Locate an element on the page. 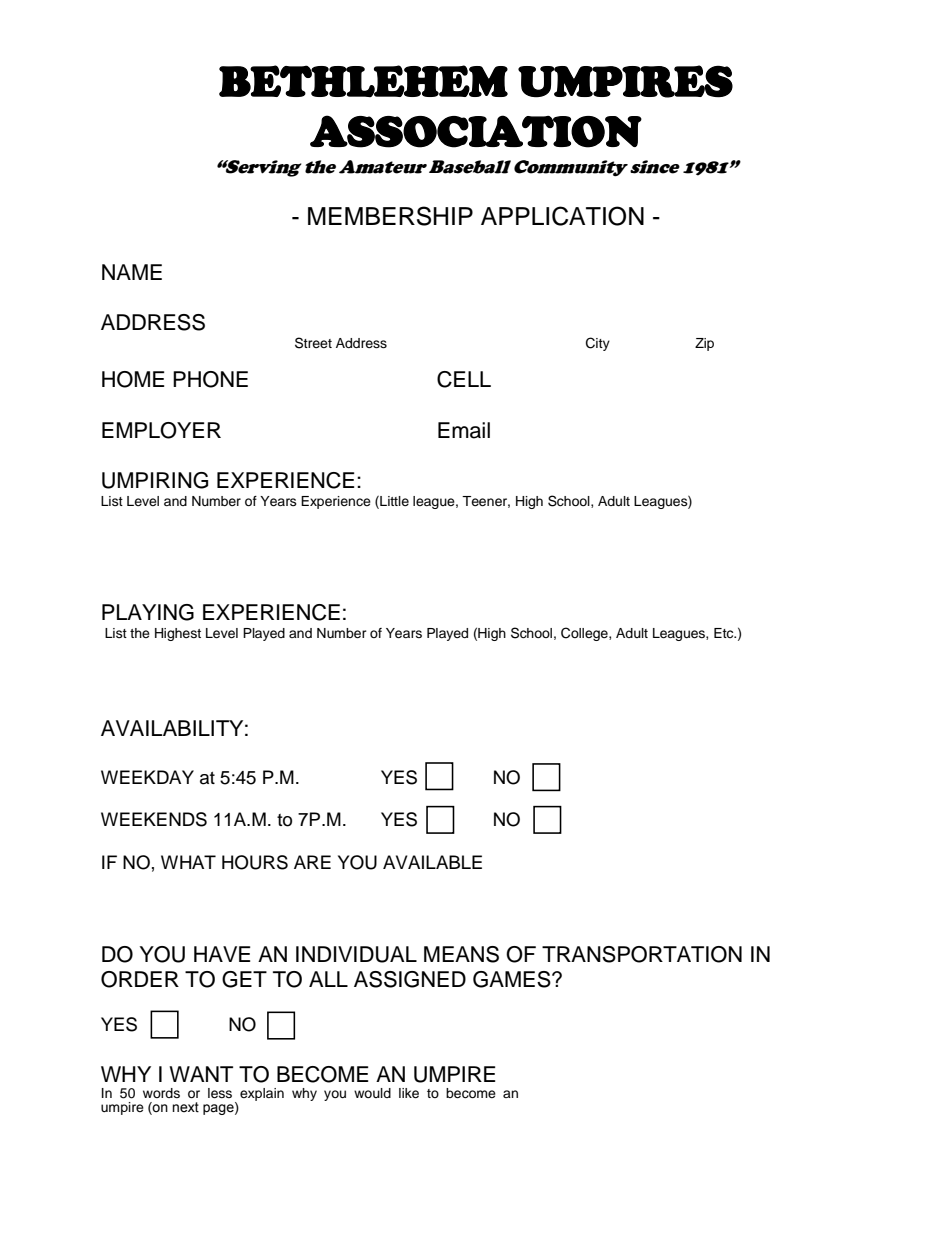  TRANSPORTATION is located at coordinates (642, 954).
